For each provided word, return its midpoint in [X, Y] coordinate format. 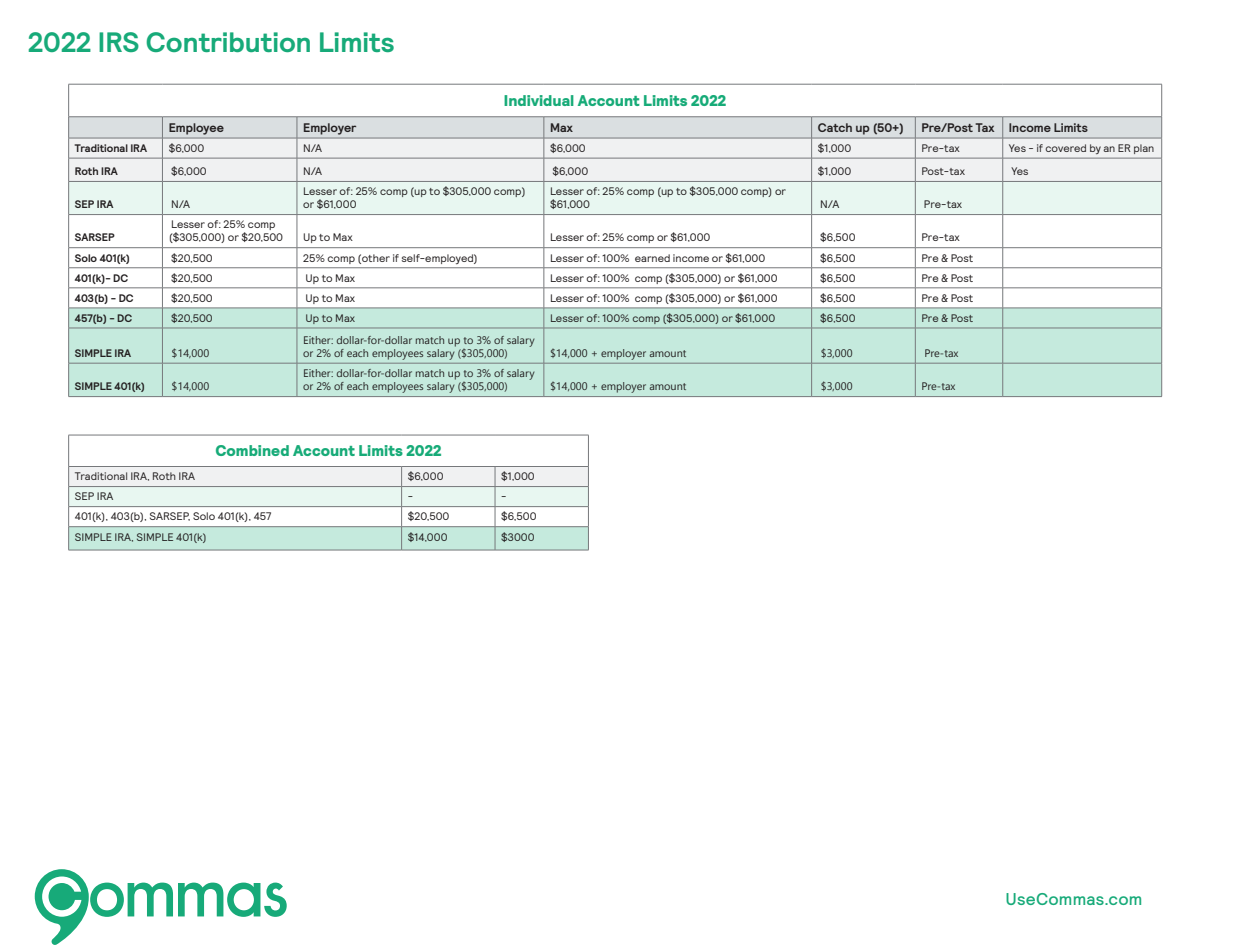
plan [1144, 149]
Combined [252, 450]
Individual [539, 100]
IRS [119, 42]
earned [652, 258]
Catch [835, 127]
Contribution [228, 42]
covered [1065, 148]
